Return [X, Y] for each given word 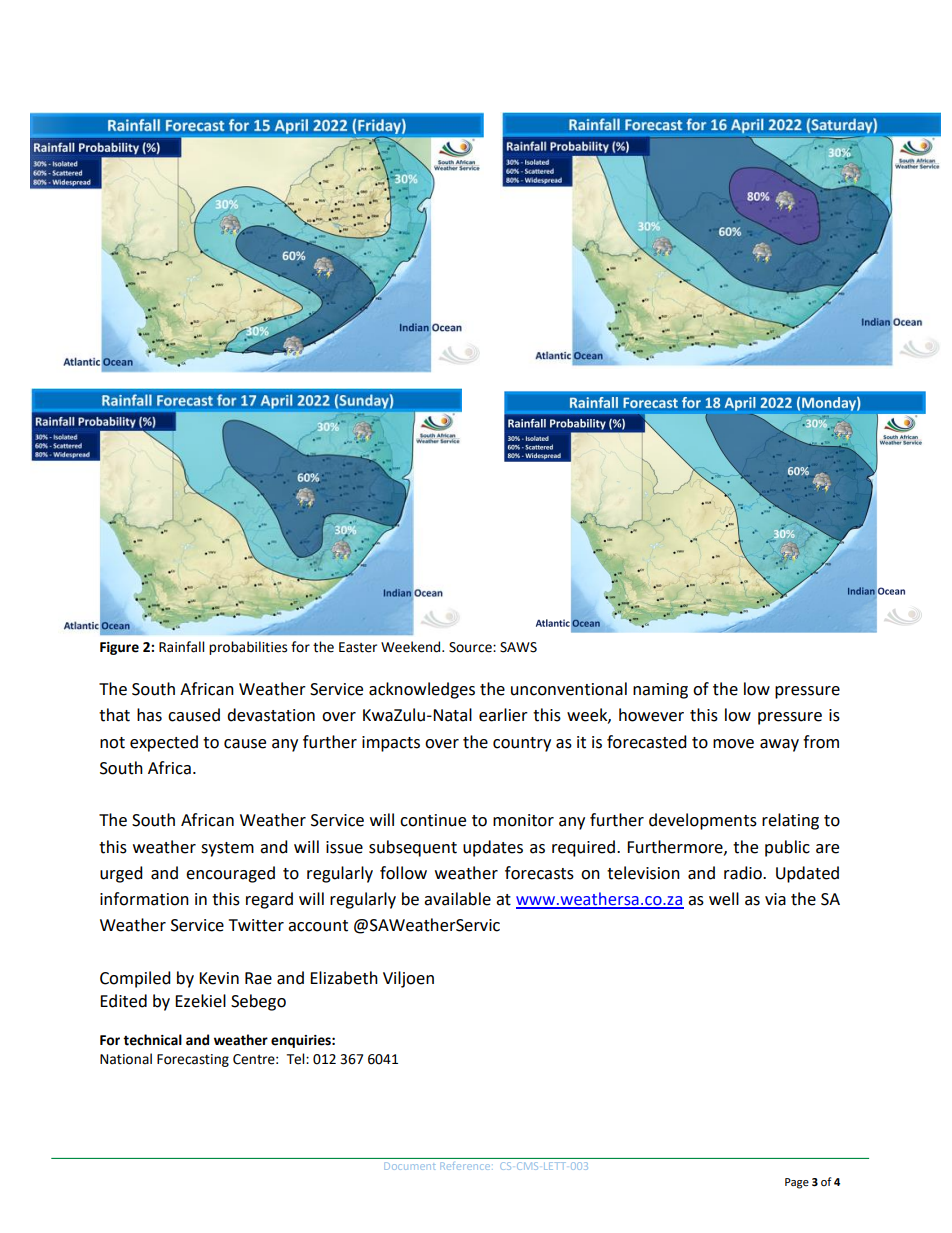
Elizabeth [344, 978]
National [126, 1059]
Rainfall [181, 647]
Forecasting [193, 1060]
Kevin [219, 978]
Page [797, 1183]
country [522, 744]
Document [410, 1166]
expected [164, 743]
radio [744, 873]
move [733, 744]
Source [471, 647]
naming [660, 691]
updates [493, 848]
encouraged [230, 874]
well [724, 899]
